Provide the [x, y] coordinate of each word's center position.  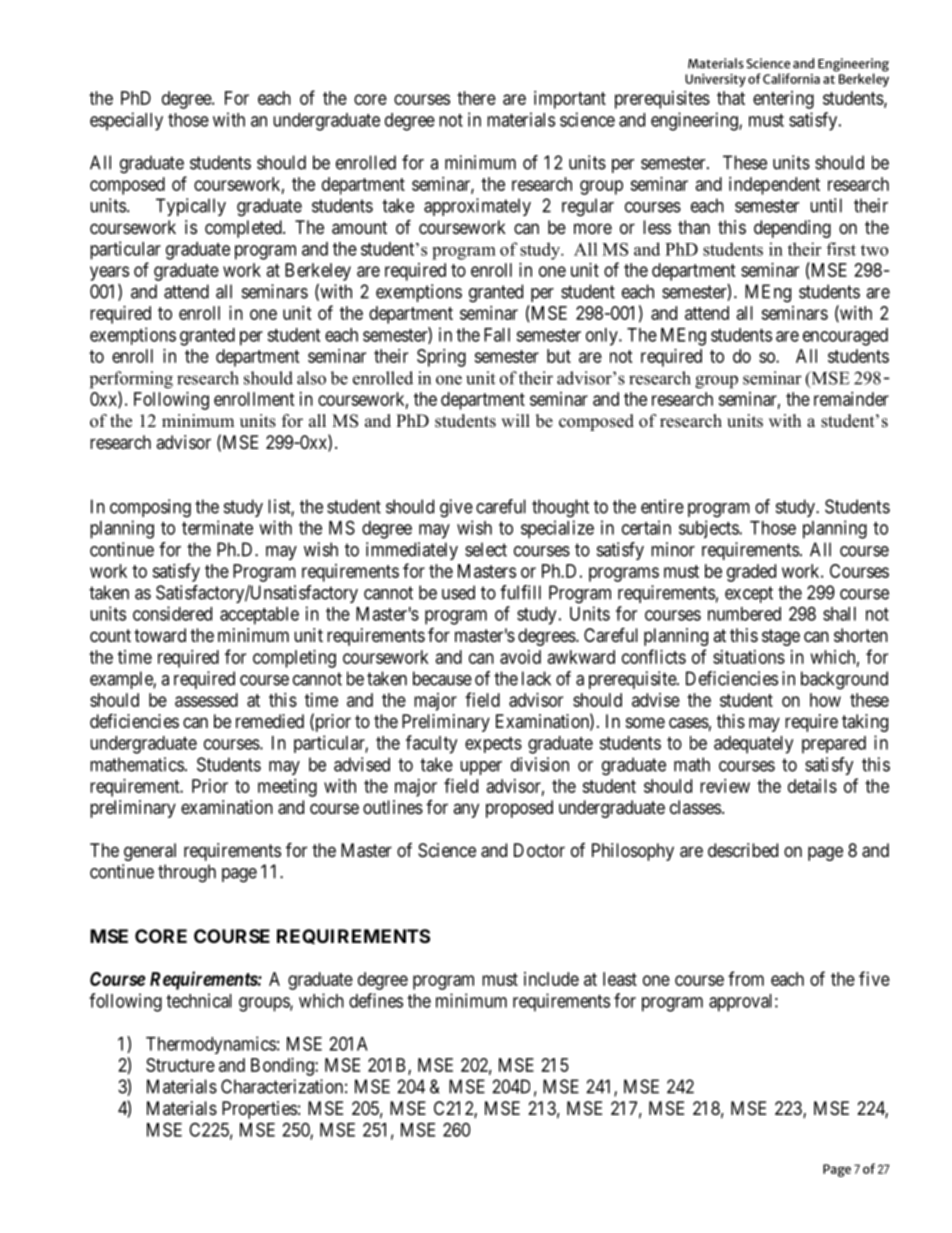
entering [783, 100]
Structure [180, 1065]
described [743, 850]
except [749, 594]
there [476, 98]
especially [126, 121]
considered [172, 613]
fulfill [520, 592]
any [466, 810]
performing [131, 380]
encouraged [845, 337]
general [150, 852]
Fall [497, 335]
